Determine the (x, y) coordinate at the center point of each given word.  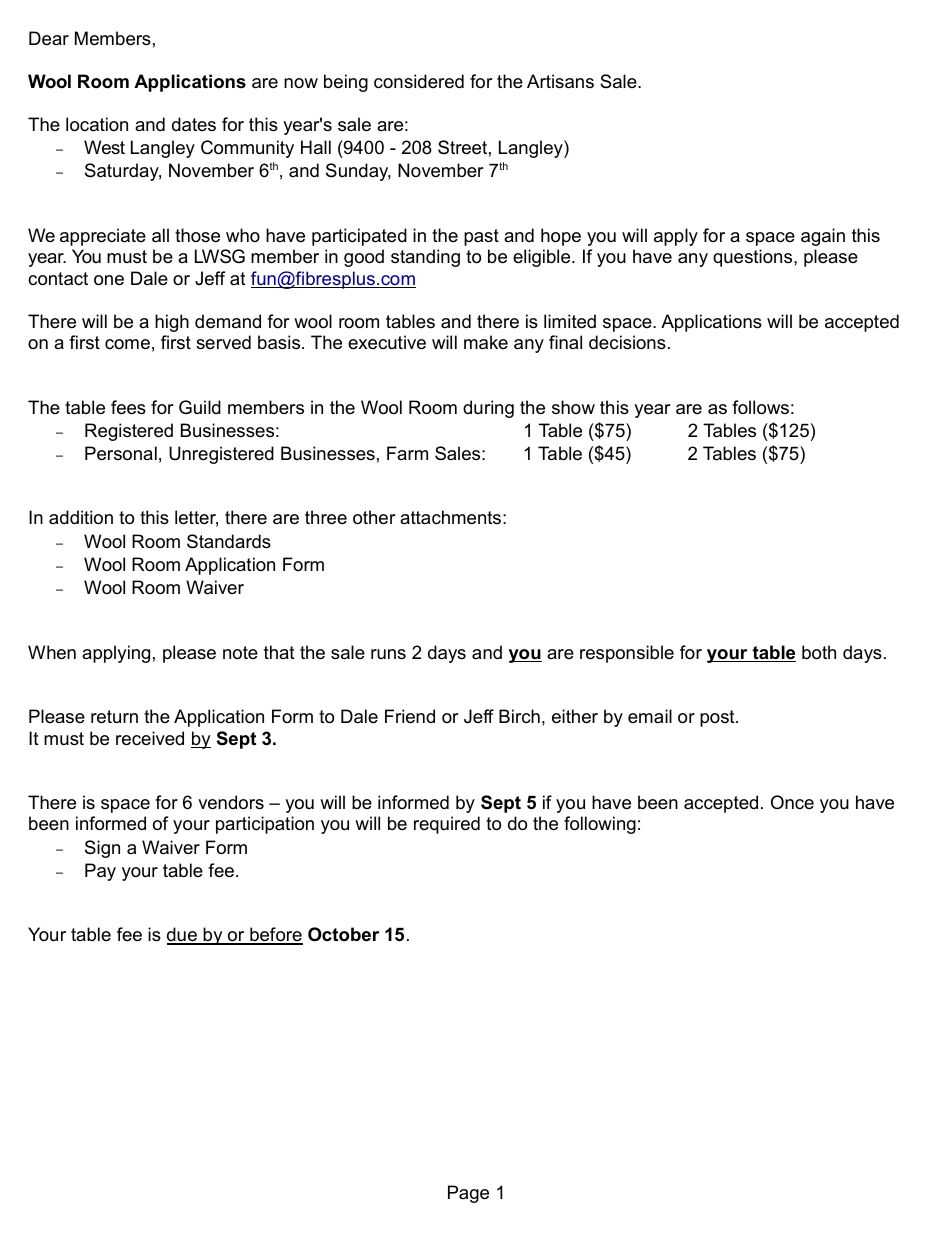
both (819, 652)
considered (419, 81)
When (52, 652)
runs (388, 654)
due (183, 935)
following (600, 825)
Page (468, 1194)
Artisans (560, 81)
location (97, 124)
